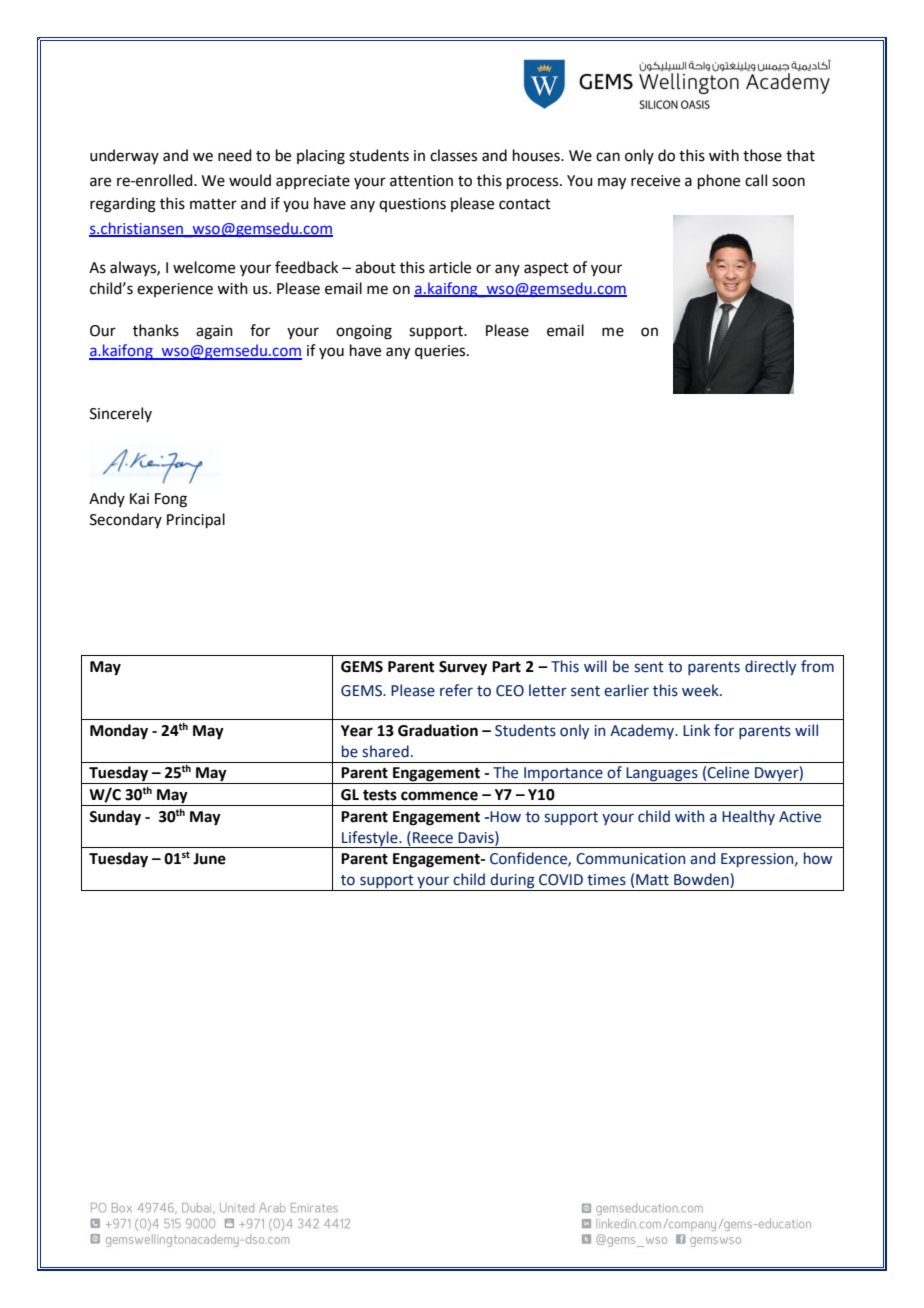 This screenshot has height=1308, width=924. I want to click on phone, so click(719, 181).
